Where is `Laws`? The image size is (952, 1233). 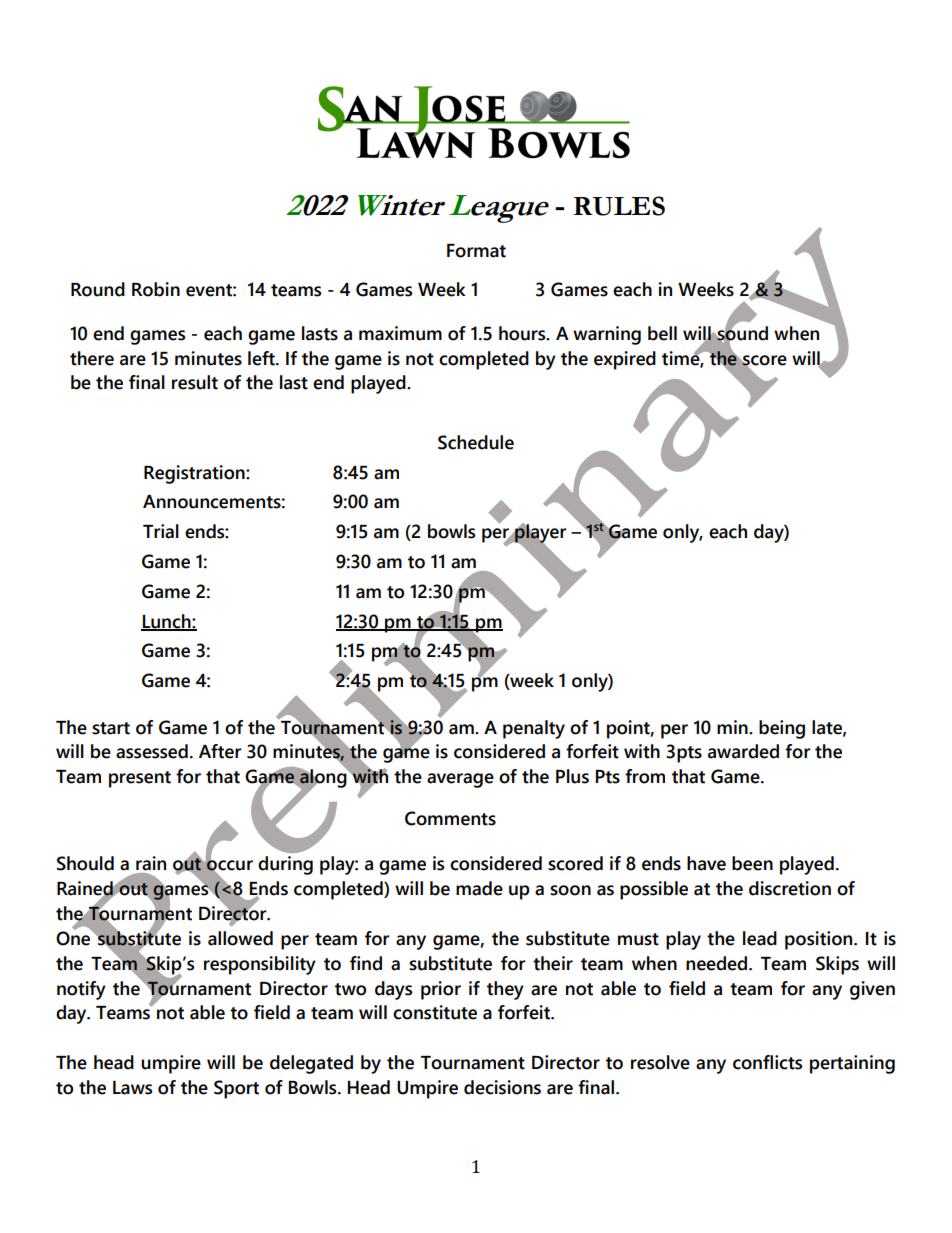 Laws is located at coordinates (132, 1088).
